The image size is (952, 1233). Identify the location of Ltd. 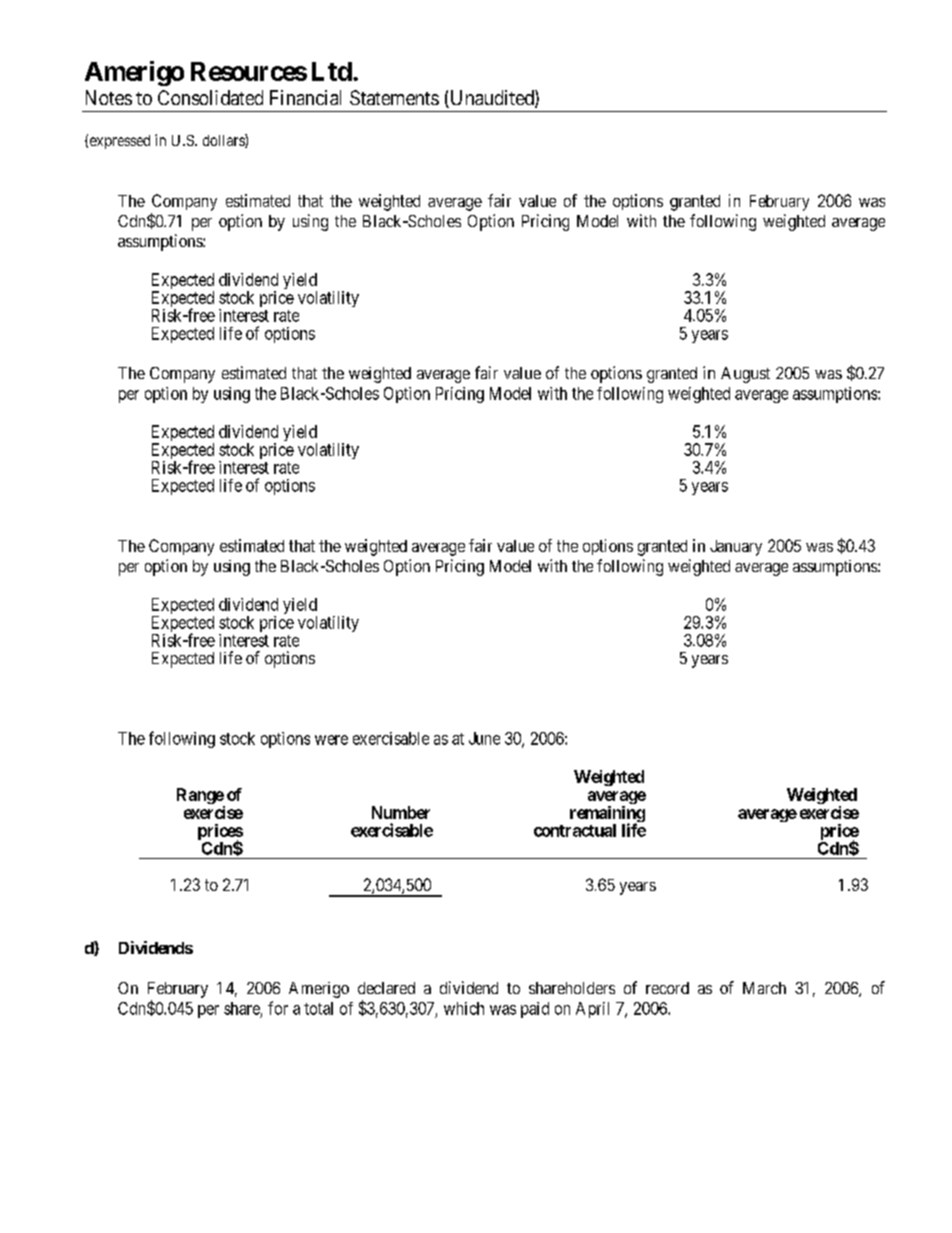
(332, 71).
